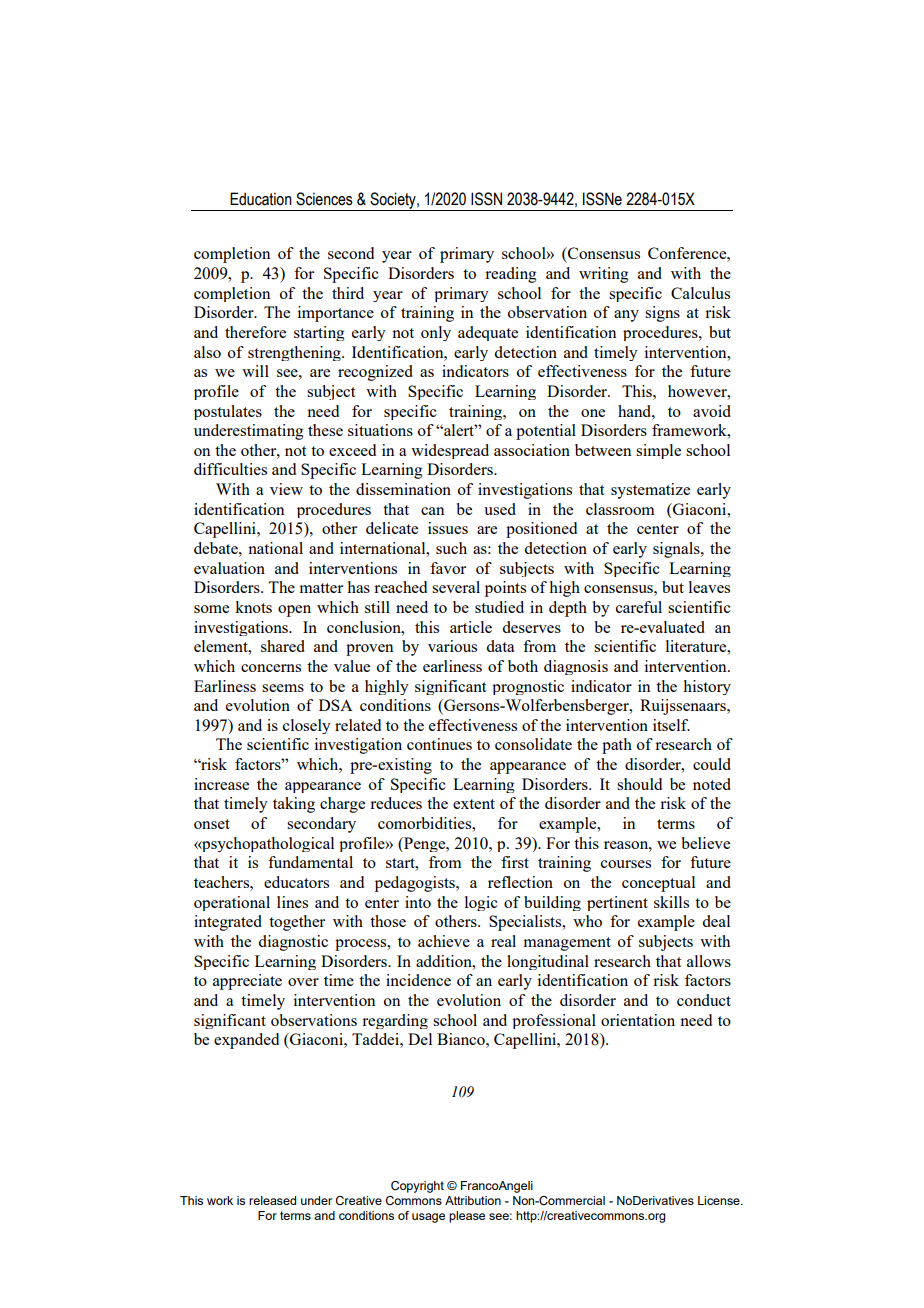 This document has width=924, height=1308. What do you see at coordinates (261, 199) in the document?
I see `Education` at bounding box center [261, 199].
